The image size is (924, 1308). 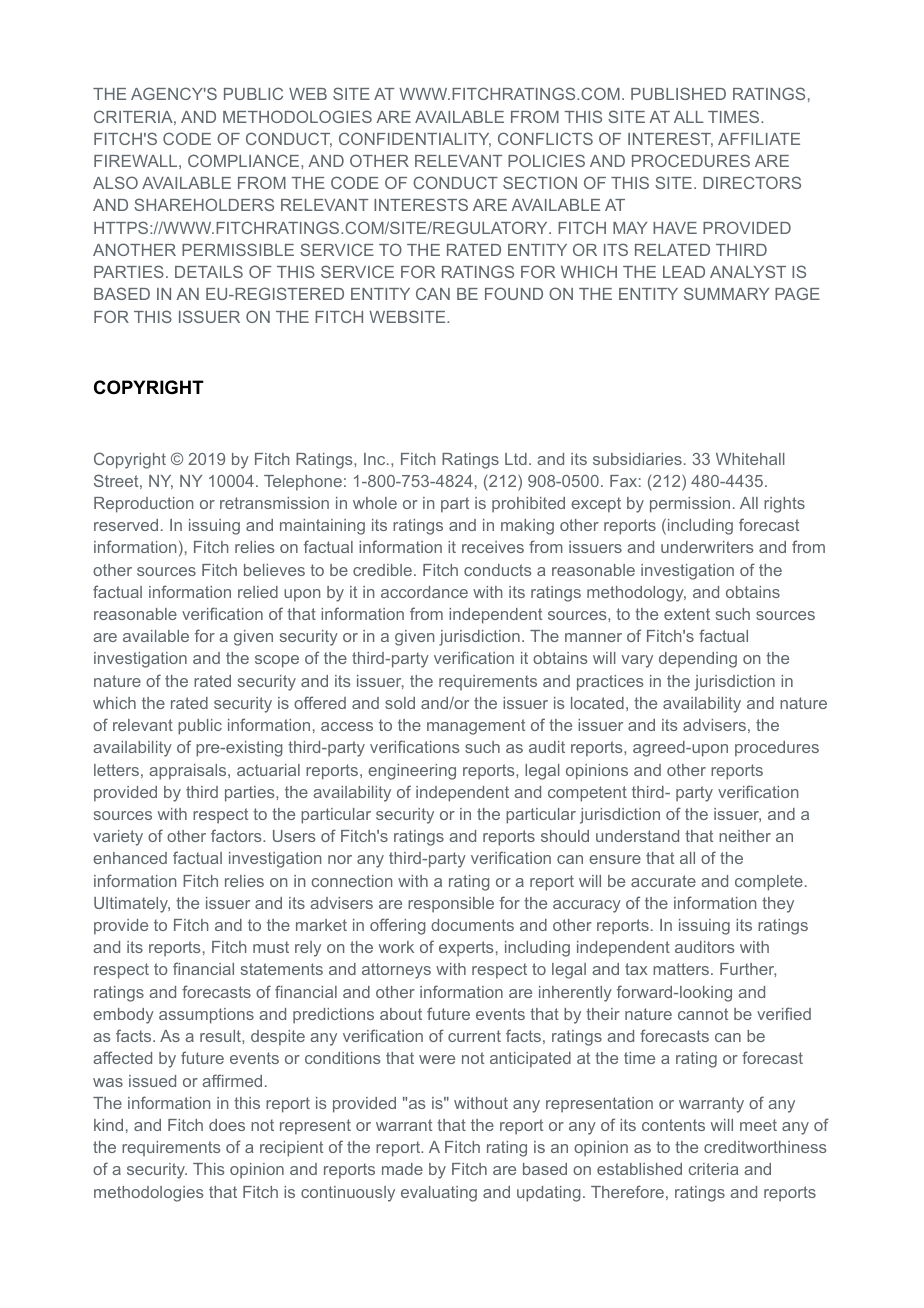 What do you see at coordinates (415, 139) in the document?
I see `CONFIDENTIALITY` at bounding box center [415, 139].
